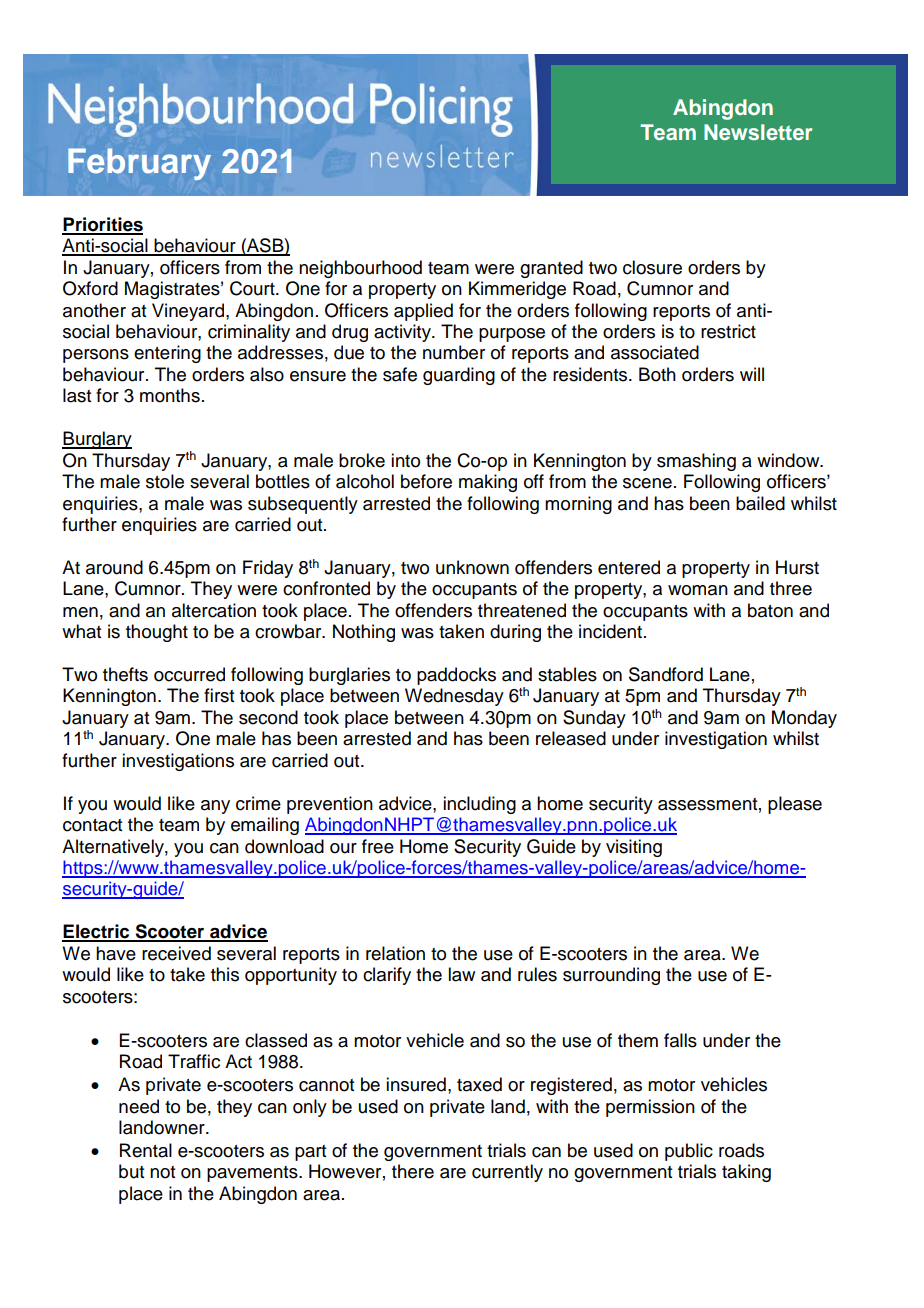 The image size is (924, 1308). Describe the element at coordinates (758, 132) in the screenshot. I see `Newsletter` at that location.
